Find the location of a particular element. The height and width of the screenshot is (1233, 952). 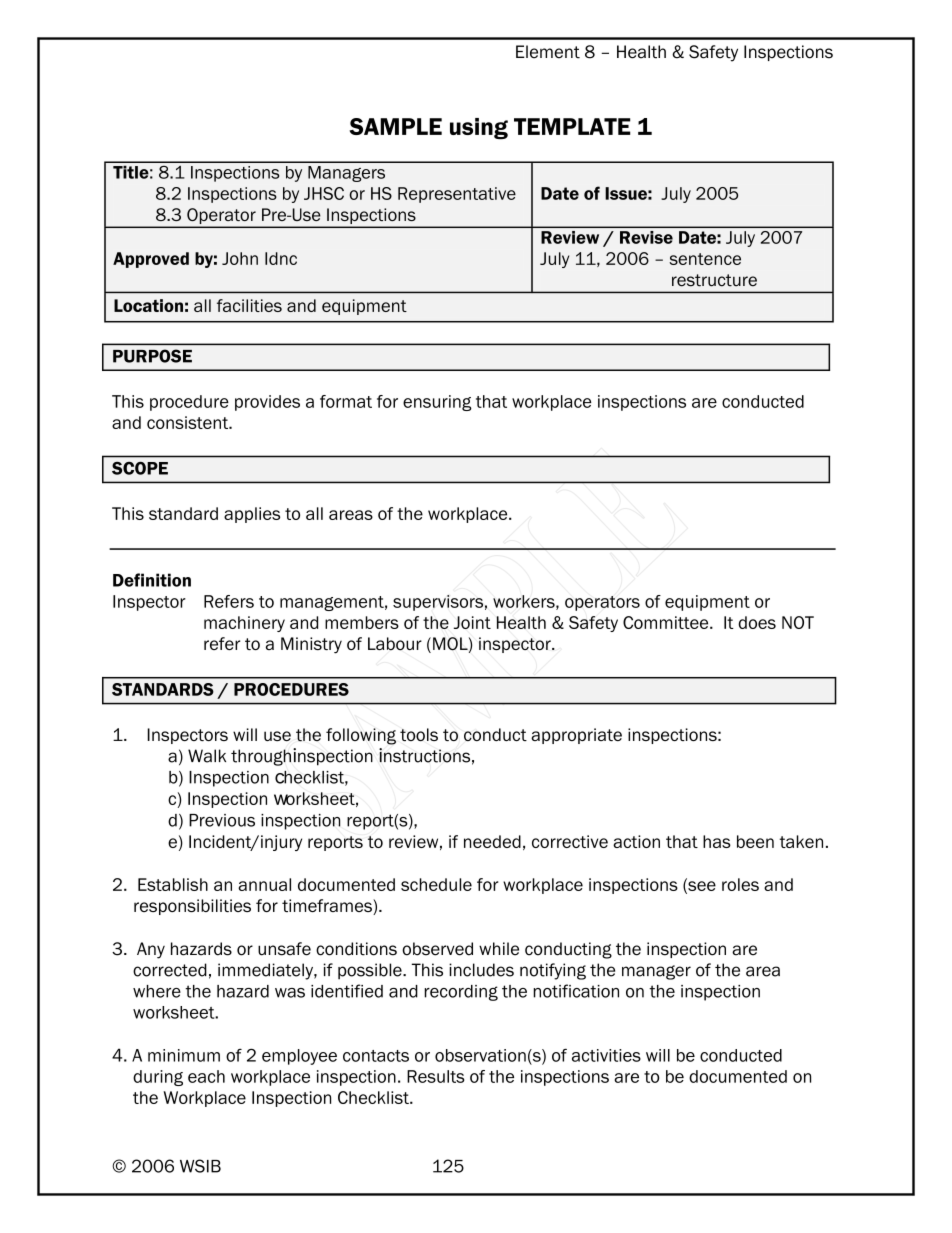

restructure is located at coordinates (714, 280).
